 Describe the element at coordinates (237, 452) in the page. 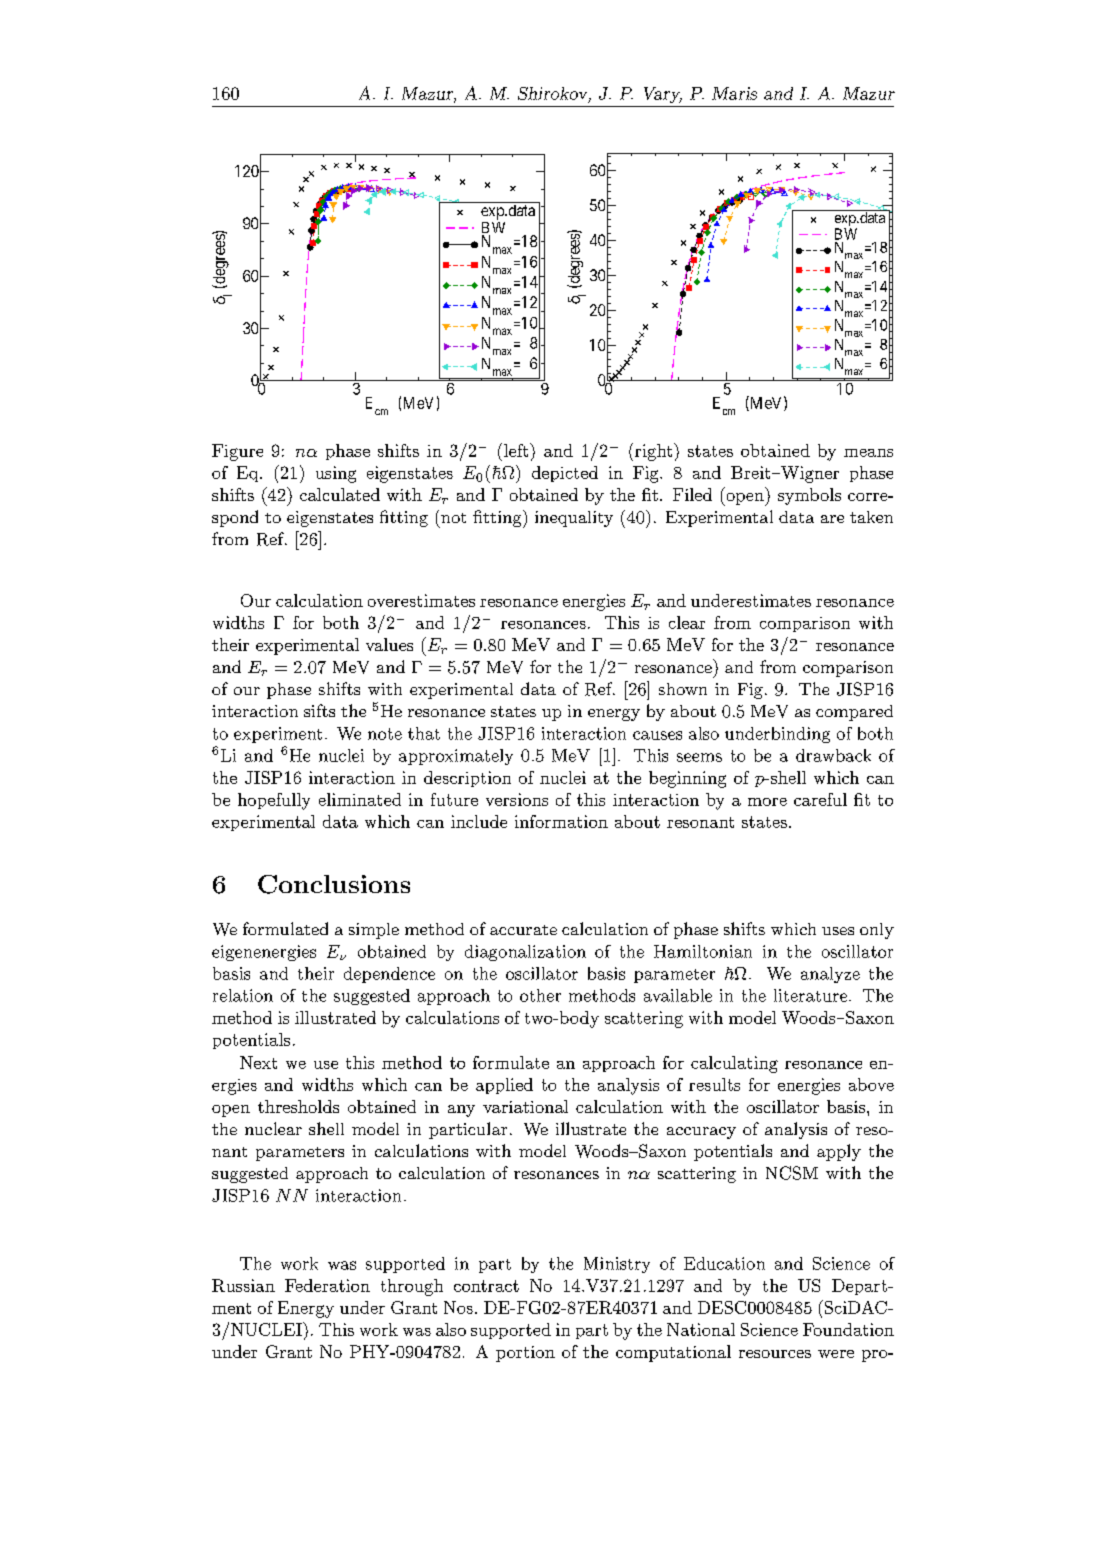

I see `Figure` at that location.
